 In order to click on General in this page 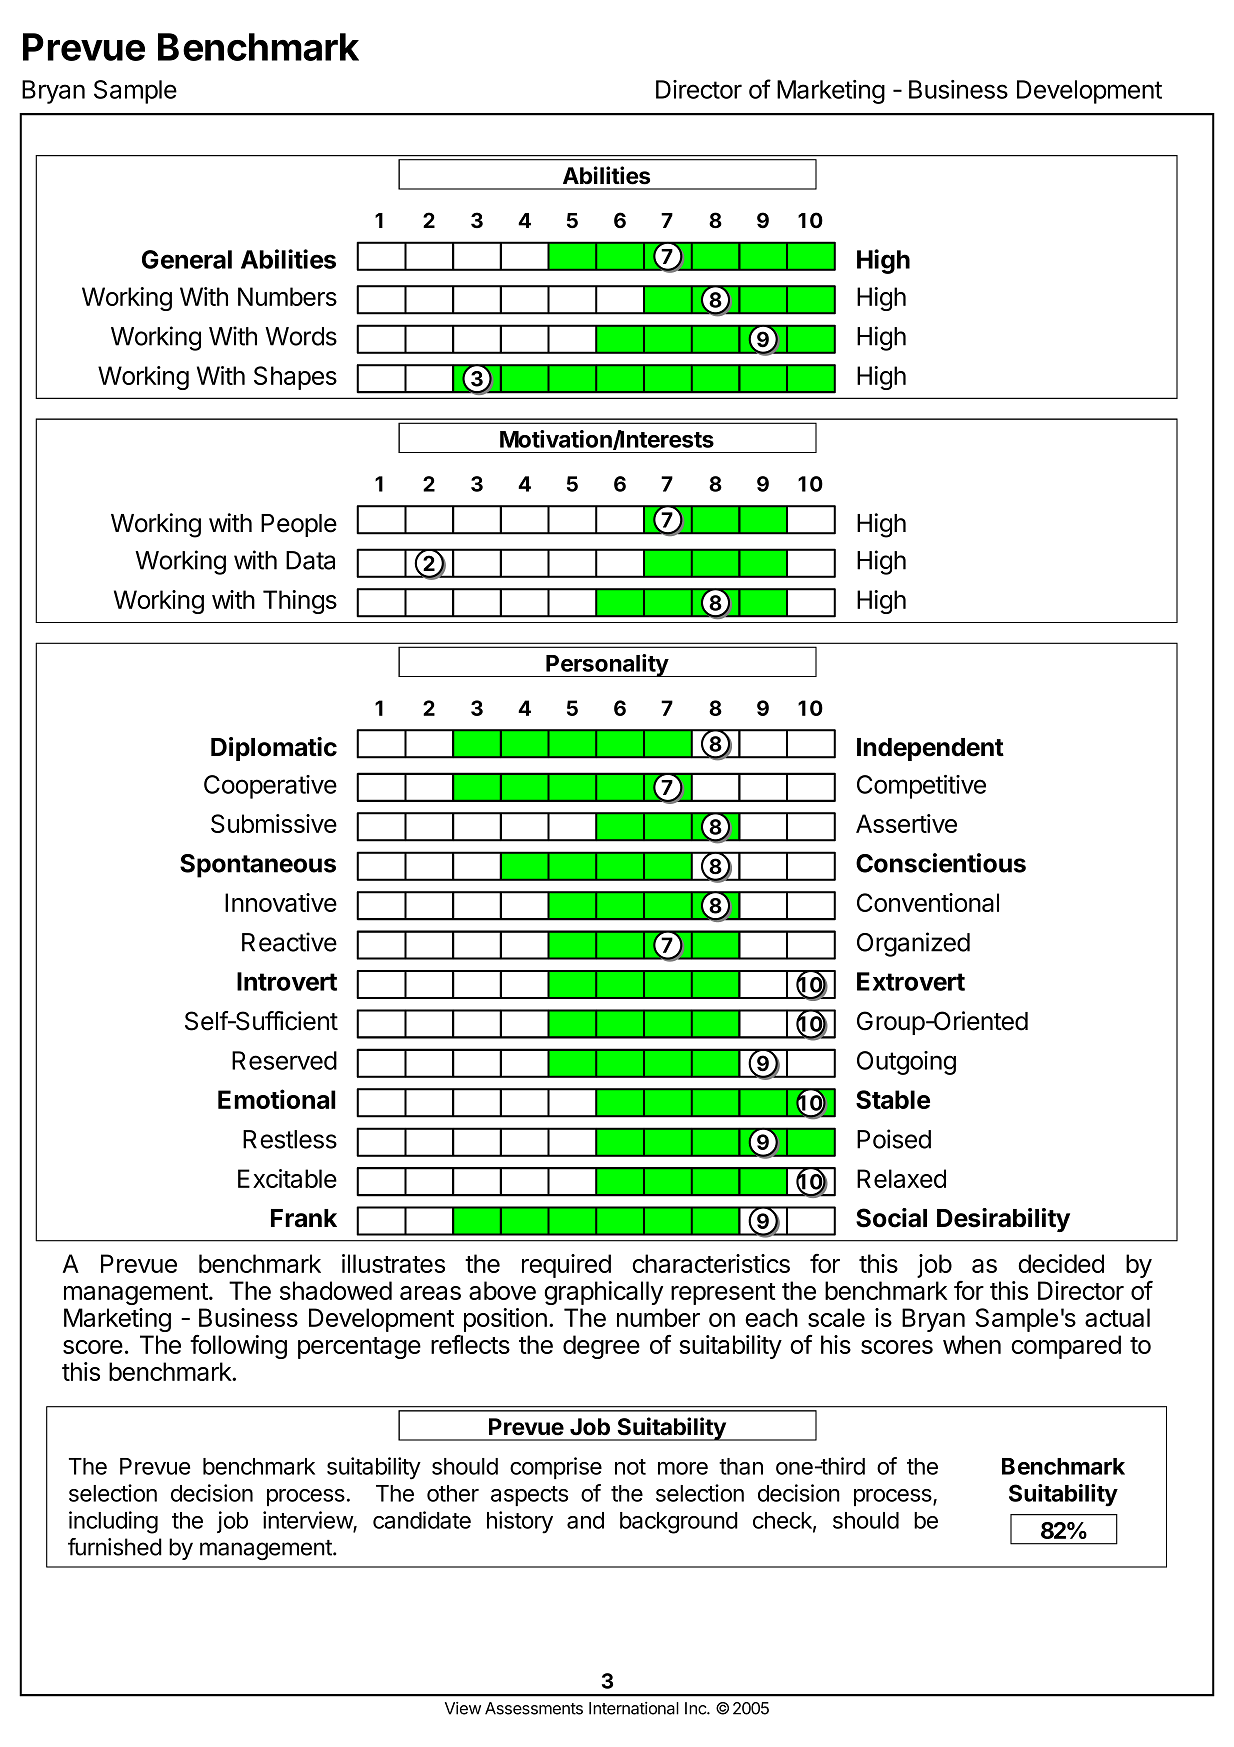, I will do `click(187, 259)`.
